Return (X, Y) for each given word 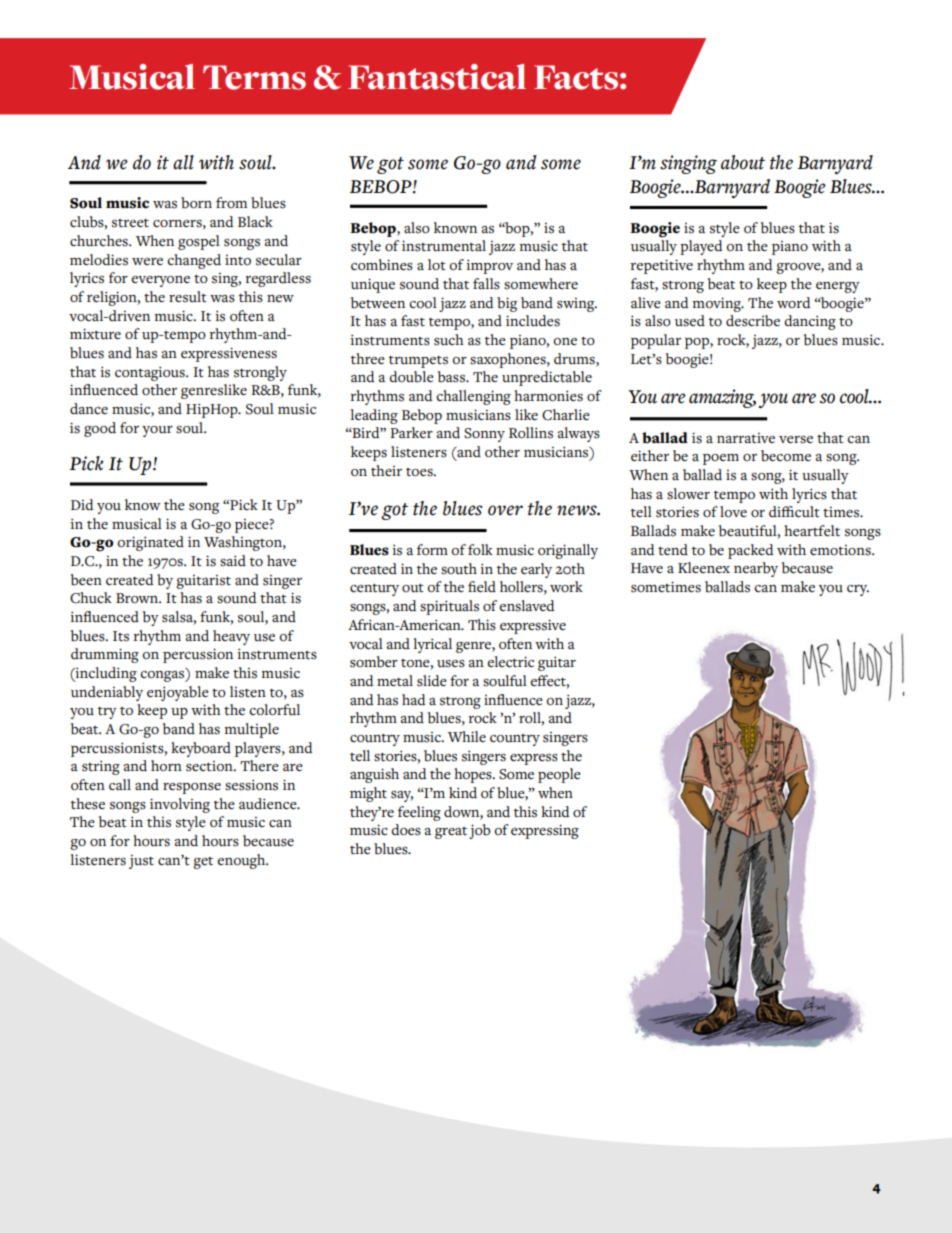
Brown (138, 598)
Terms (254, 77)
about (743, 162)
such (449, 340)
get (203, 863)
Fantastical (437, 77)
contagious (151, 373)
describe (753, 321)
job (480, 831)
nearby (756, 569)
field (482, 586)
